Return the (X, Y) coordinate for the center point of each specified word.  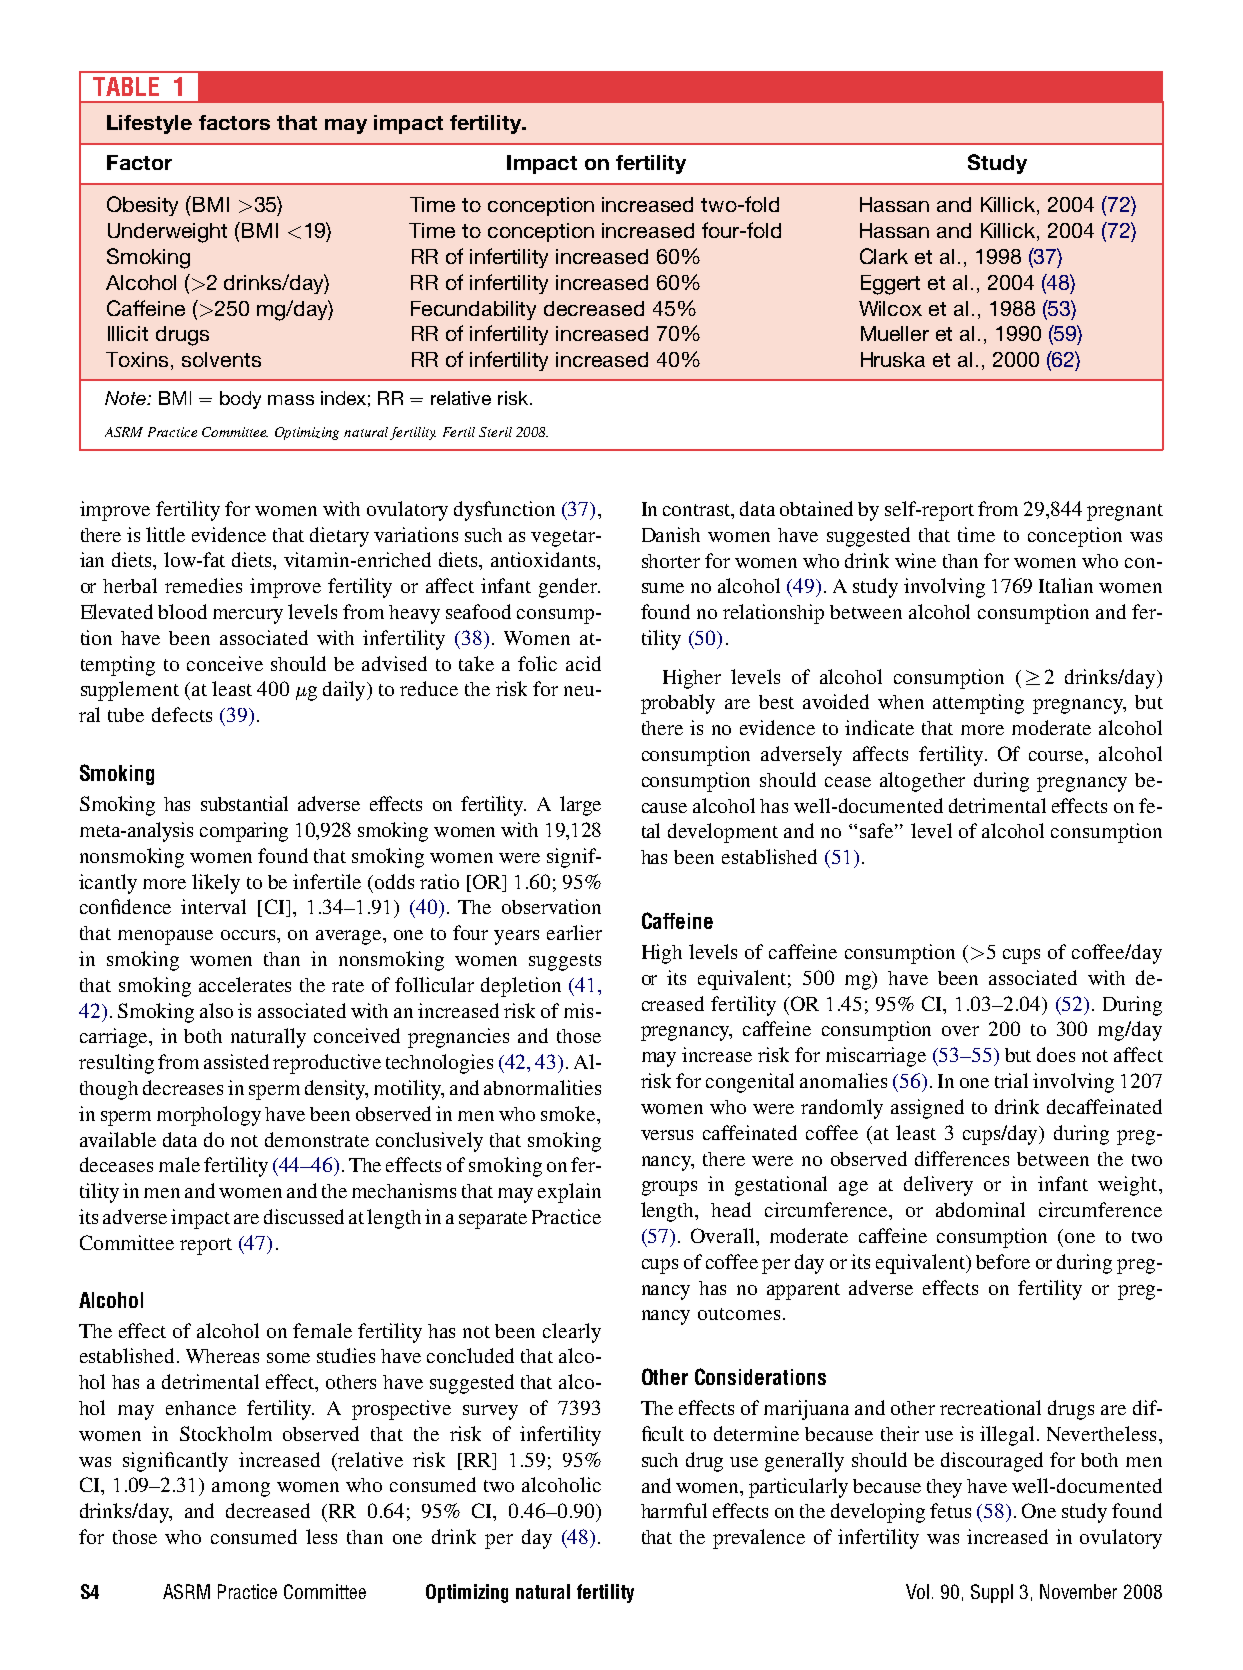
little (165, 534)
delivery (938, 1186)
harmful (674, 1510)
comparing (244, 832)
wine (915, 560)
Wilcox (890, 308)
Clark (884, 256)
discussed (304, 1216)
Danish (671, 534)
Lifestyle (149, 124)
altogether (922, 782)
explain (569, 1193)
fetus (950, 1510)
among (241, 1489)
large (580, 806)
